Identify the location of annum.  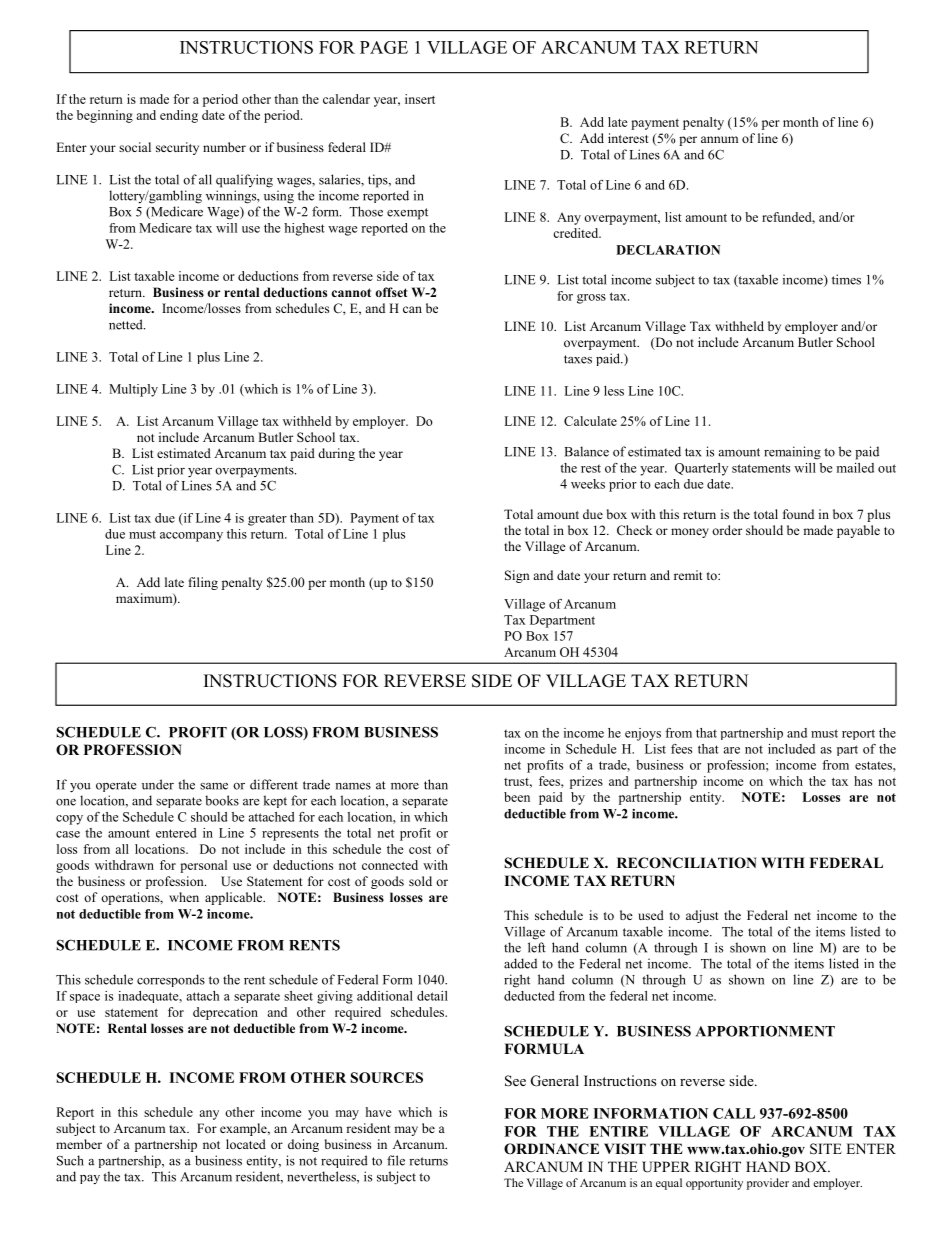
(719, 139).
